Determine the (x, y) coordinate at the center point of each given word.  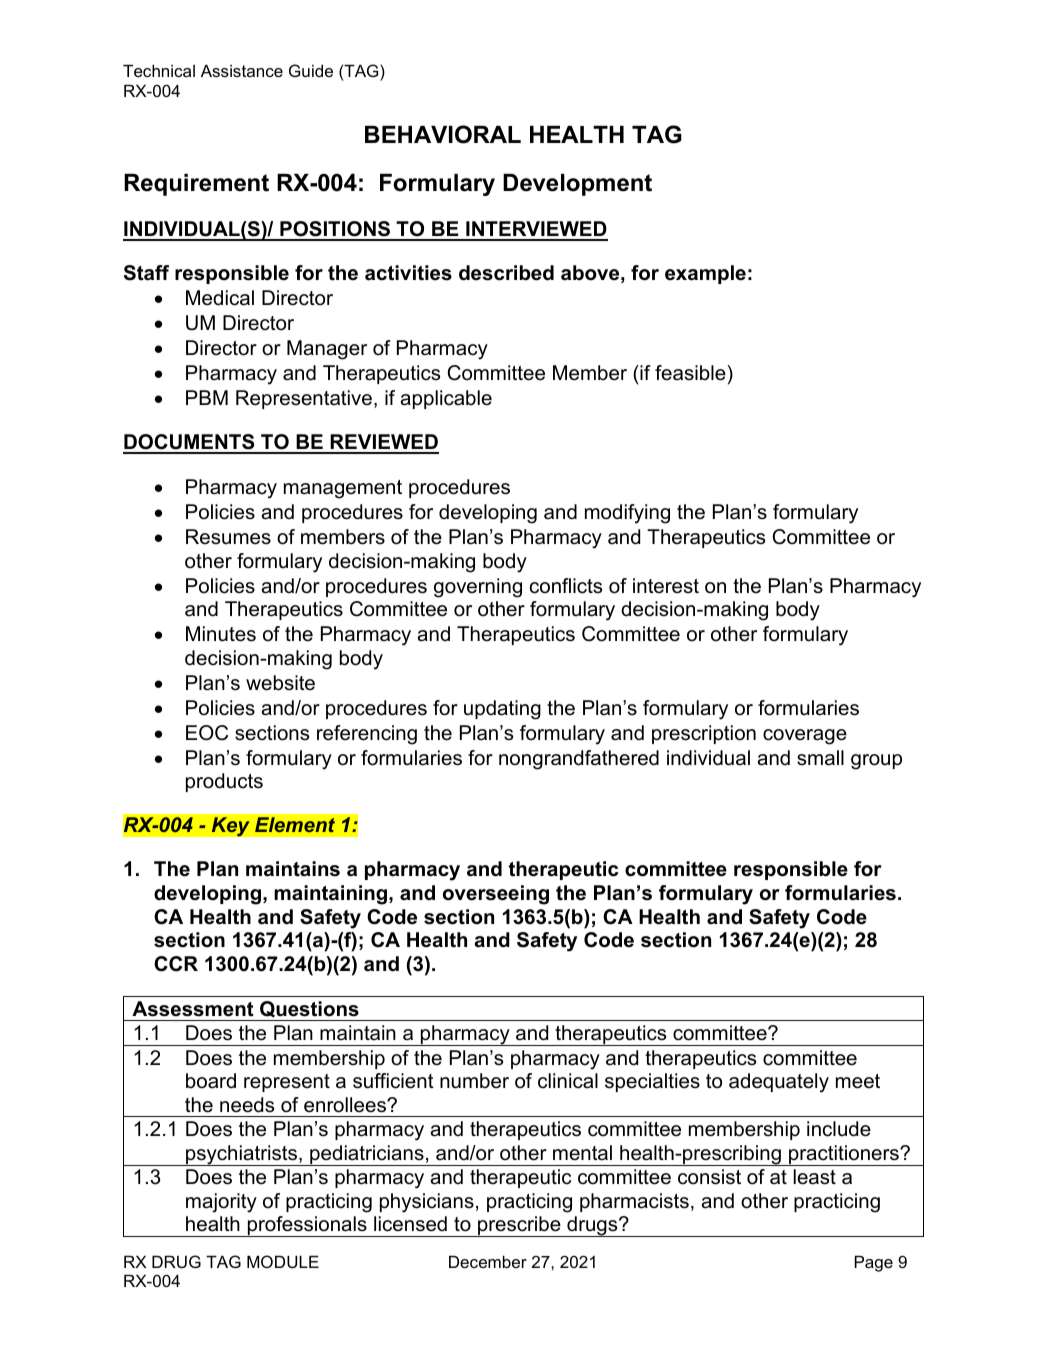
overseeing (496, 895)
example (705, 274)
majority (221, 1203)
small (820, 758)
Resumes (228, 537)
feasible (691, 373)
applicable (446, 399)
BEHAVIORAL (443, 134)
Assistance (242, 71)
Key (230, 827)
